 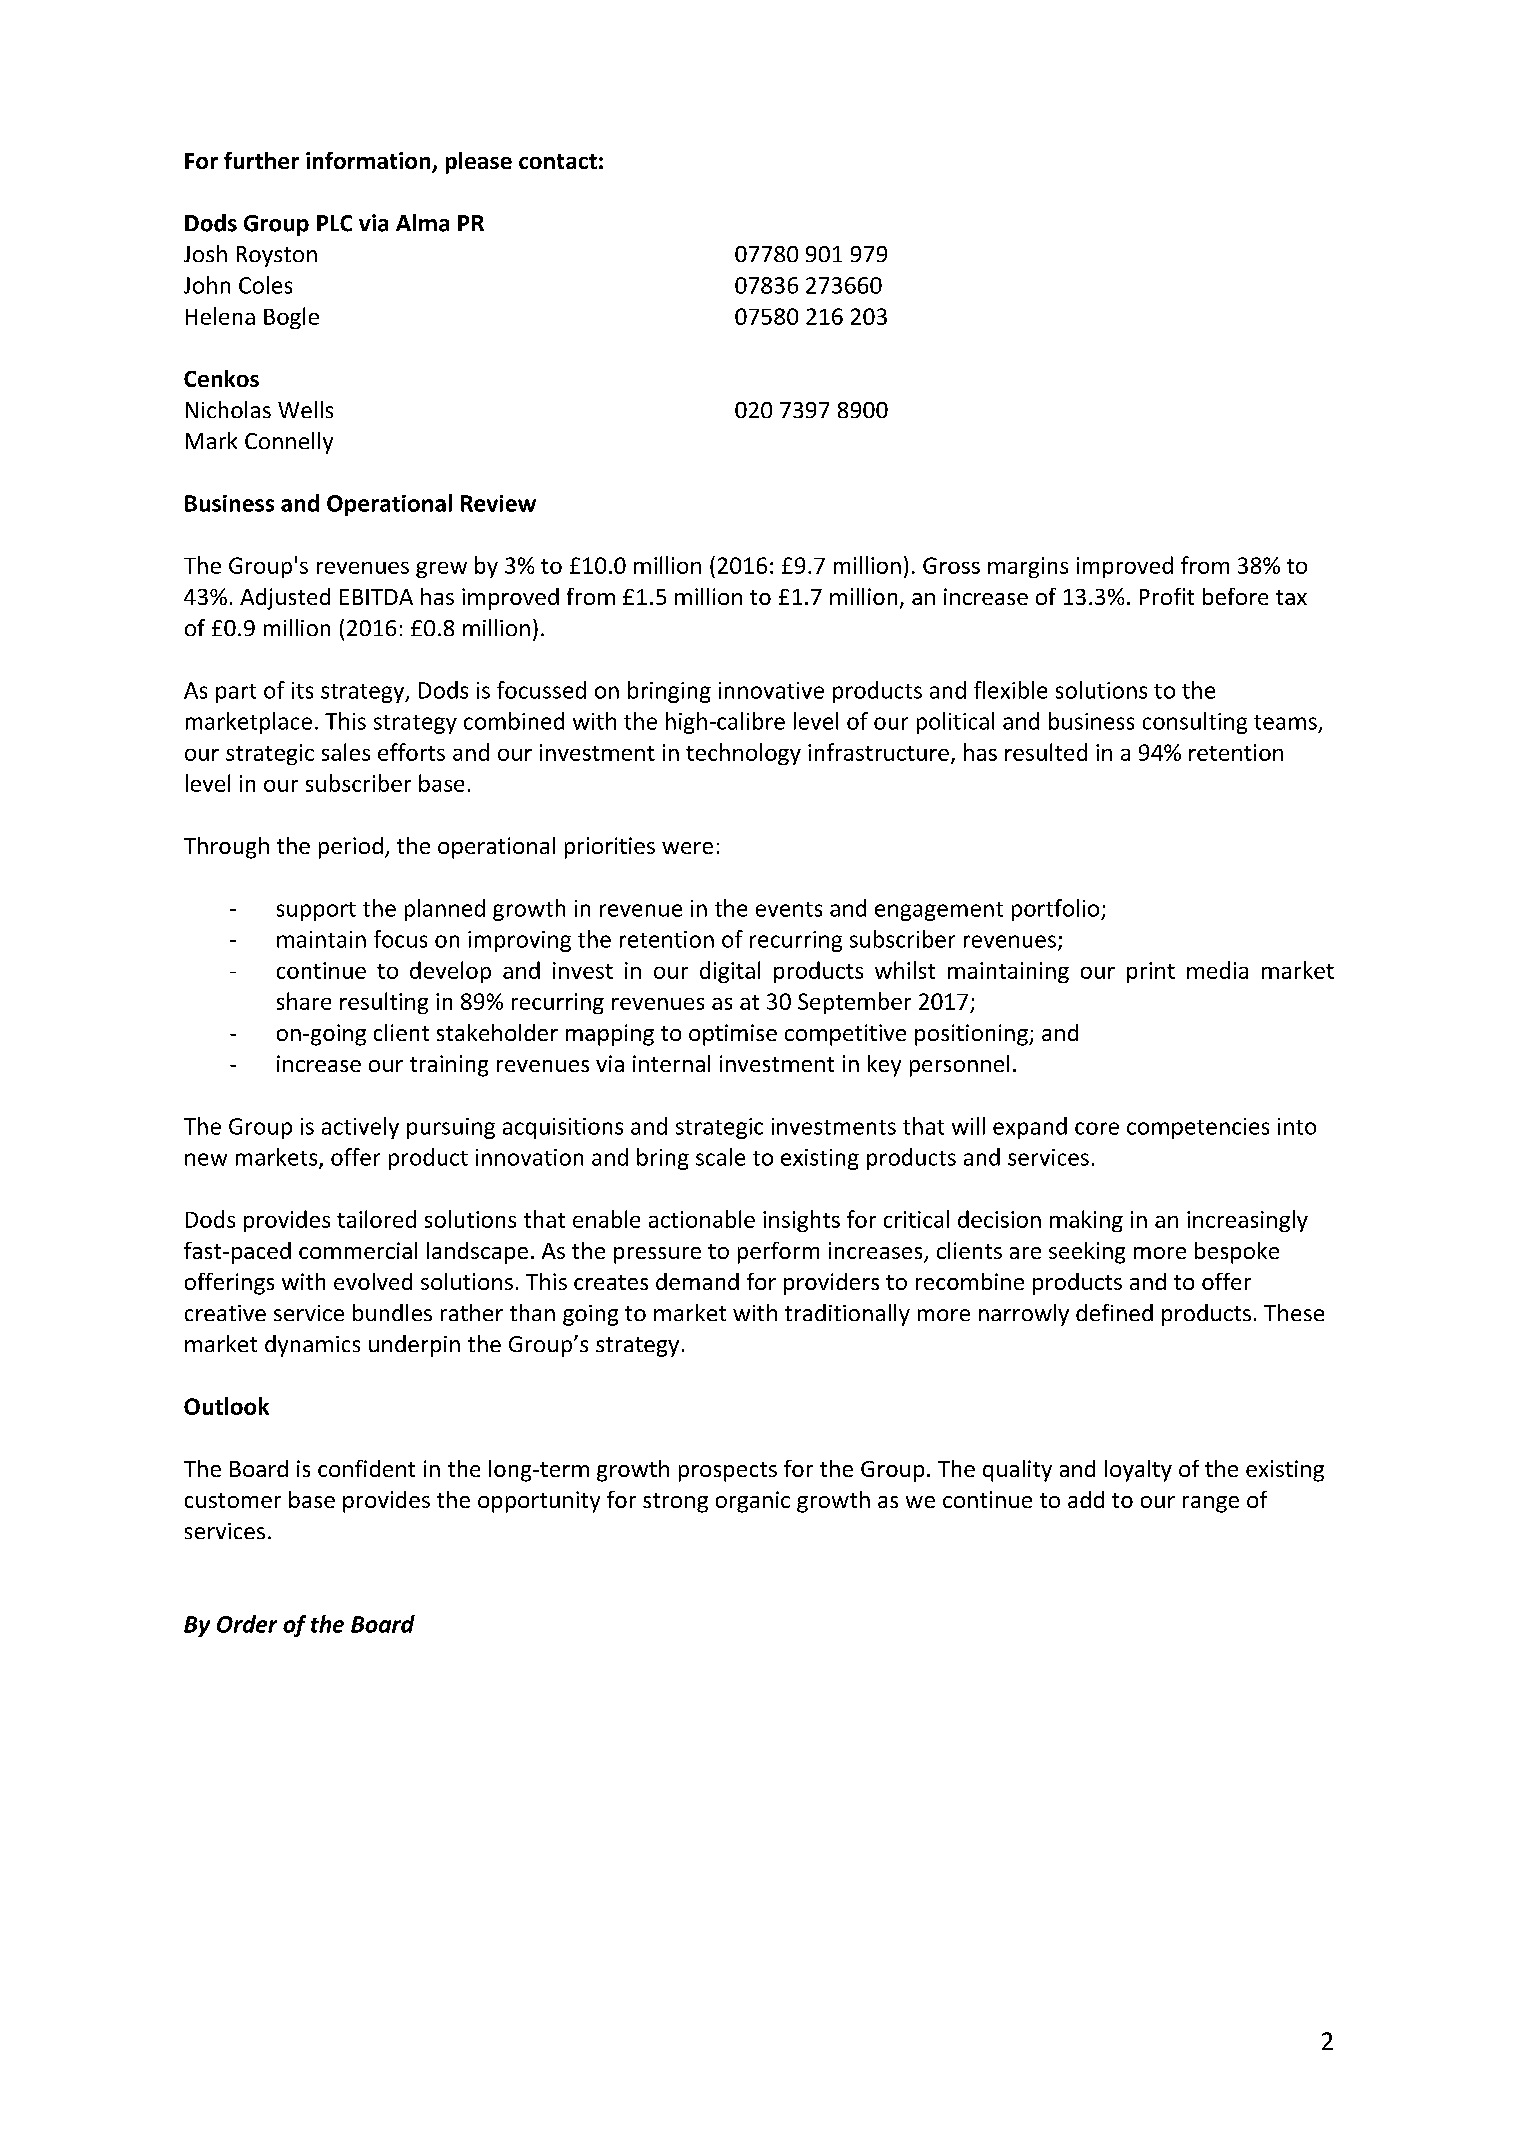 I want to click on competencies, so click(x=1198, y=1128).
